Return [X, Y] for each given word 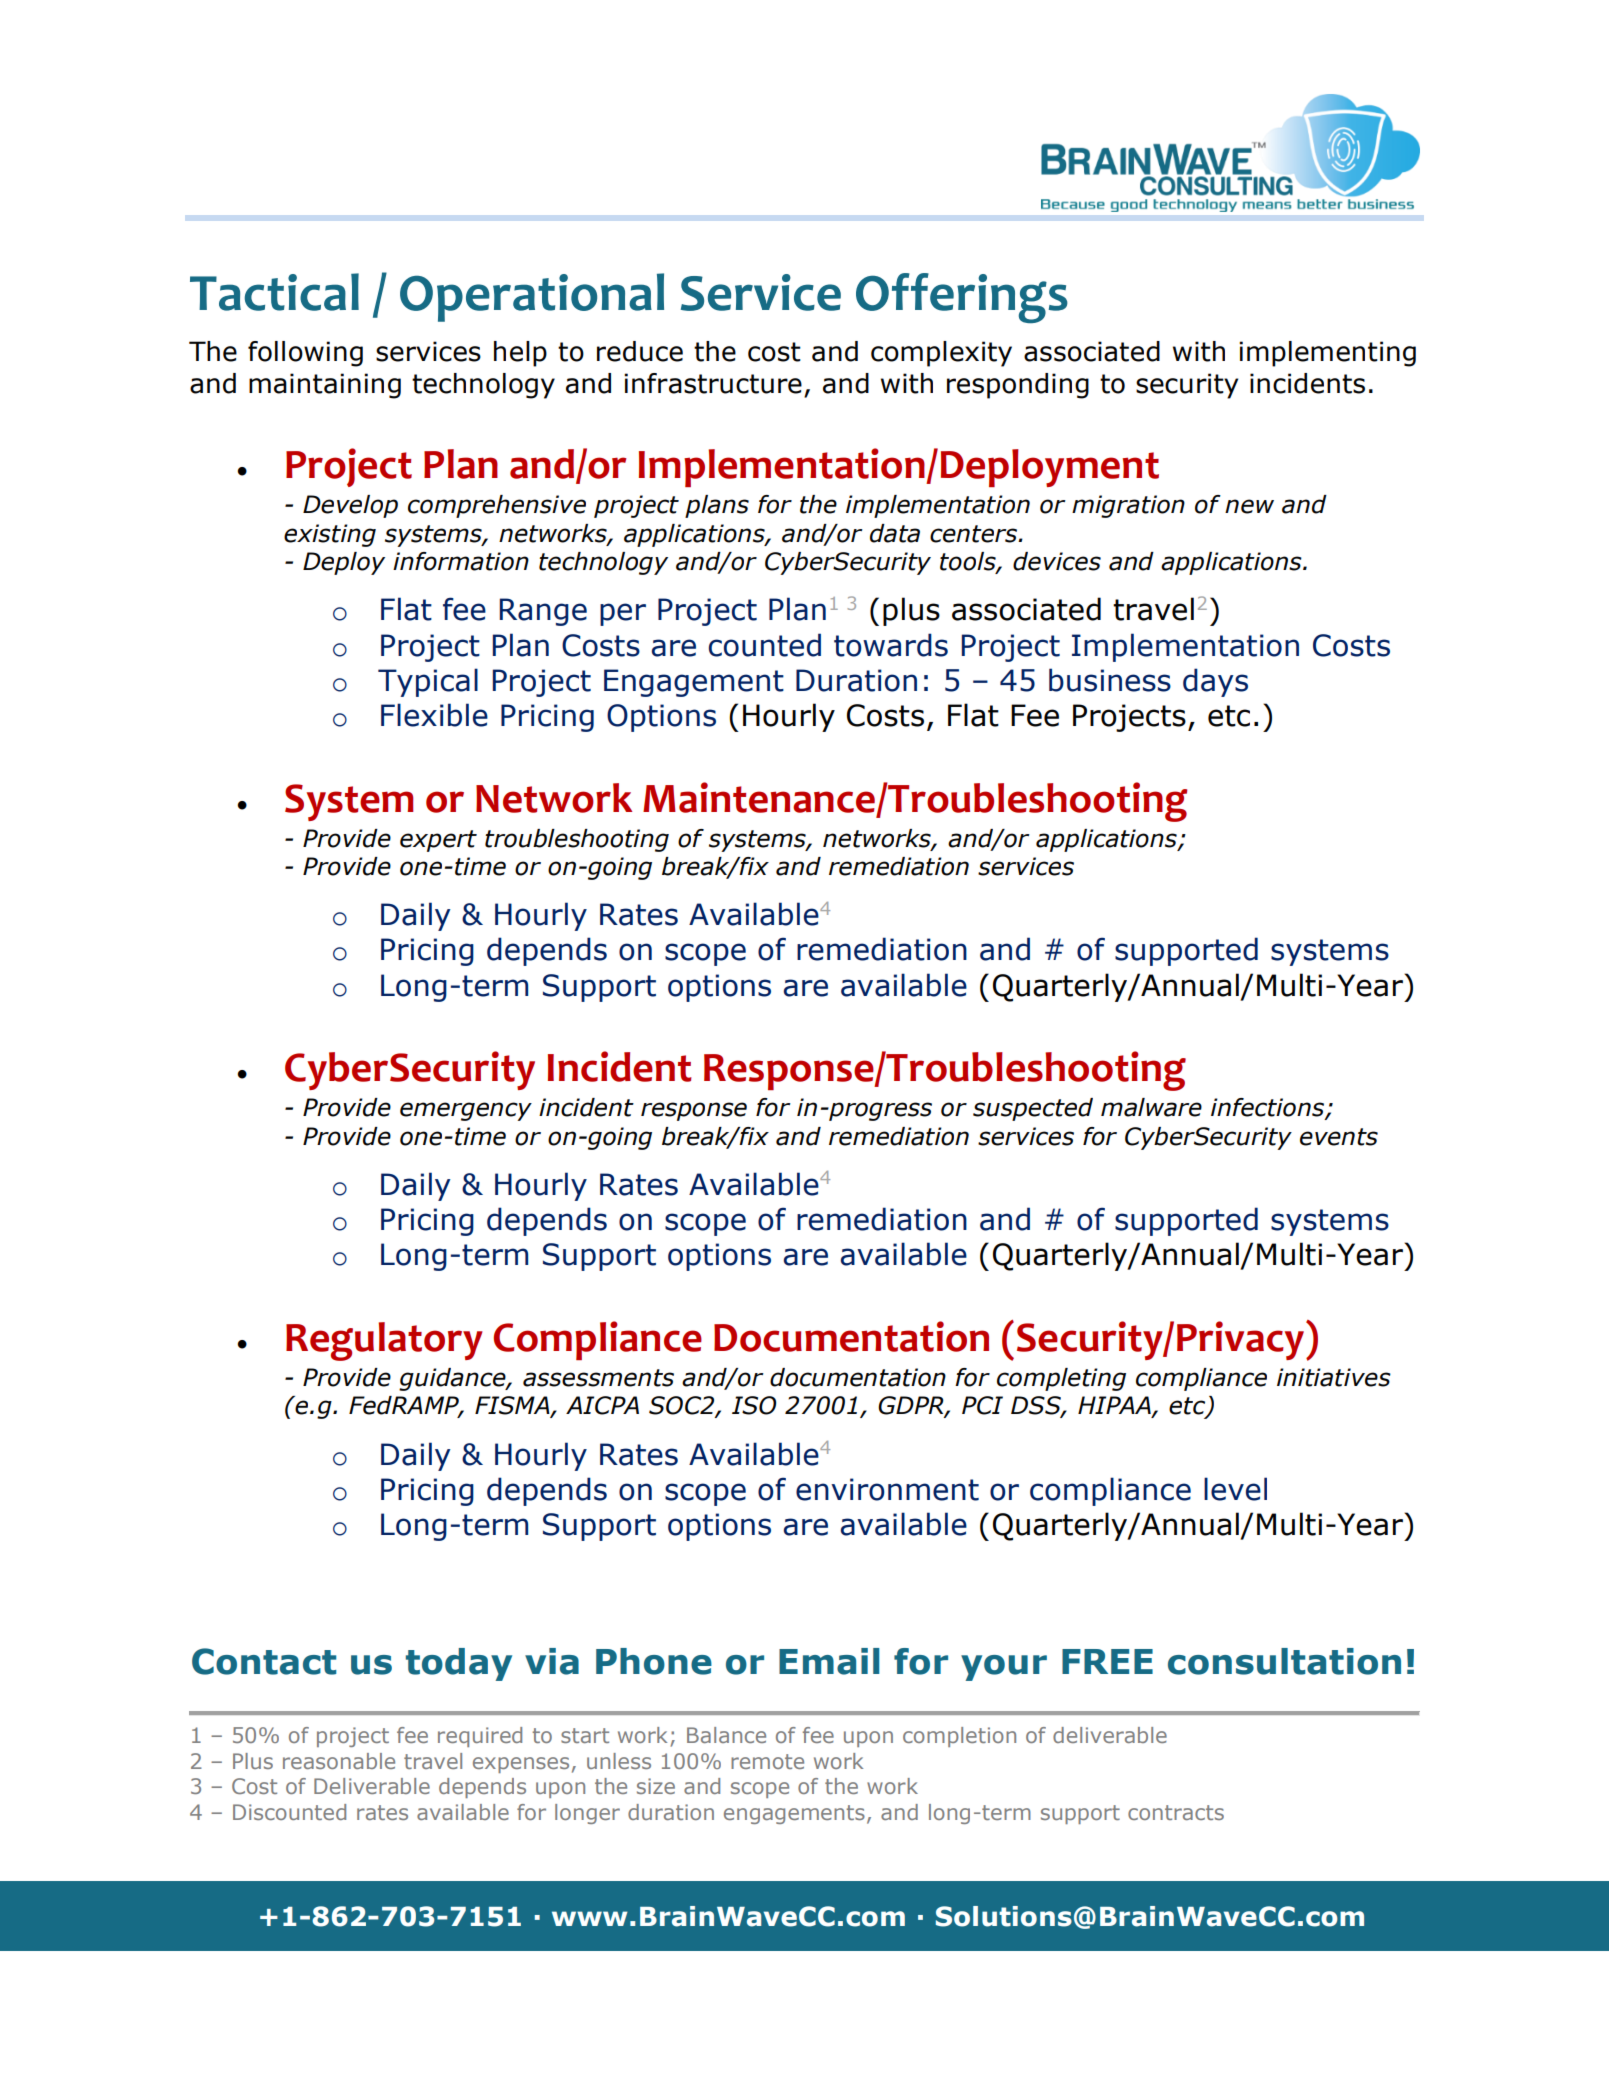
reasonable [339, 1761]
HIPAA [1115, 1406]
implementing [1327, 354]
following [305, 354]
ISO [754, 1405]
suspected [1033, 1109]
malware [1151, 1107]
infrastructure [713, 383]
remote [767, 1761]
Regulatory [384, 1341]
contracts [1176, 1812]
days [1215, 682]
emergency [466, 1111]
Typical [428, 682]
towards [891, 645]
